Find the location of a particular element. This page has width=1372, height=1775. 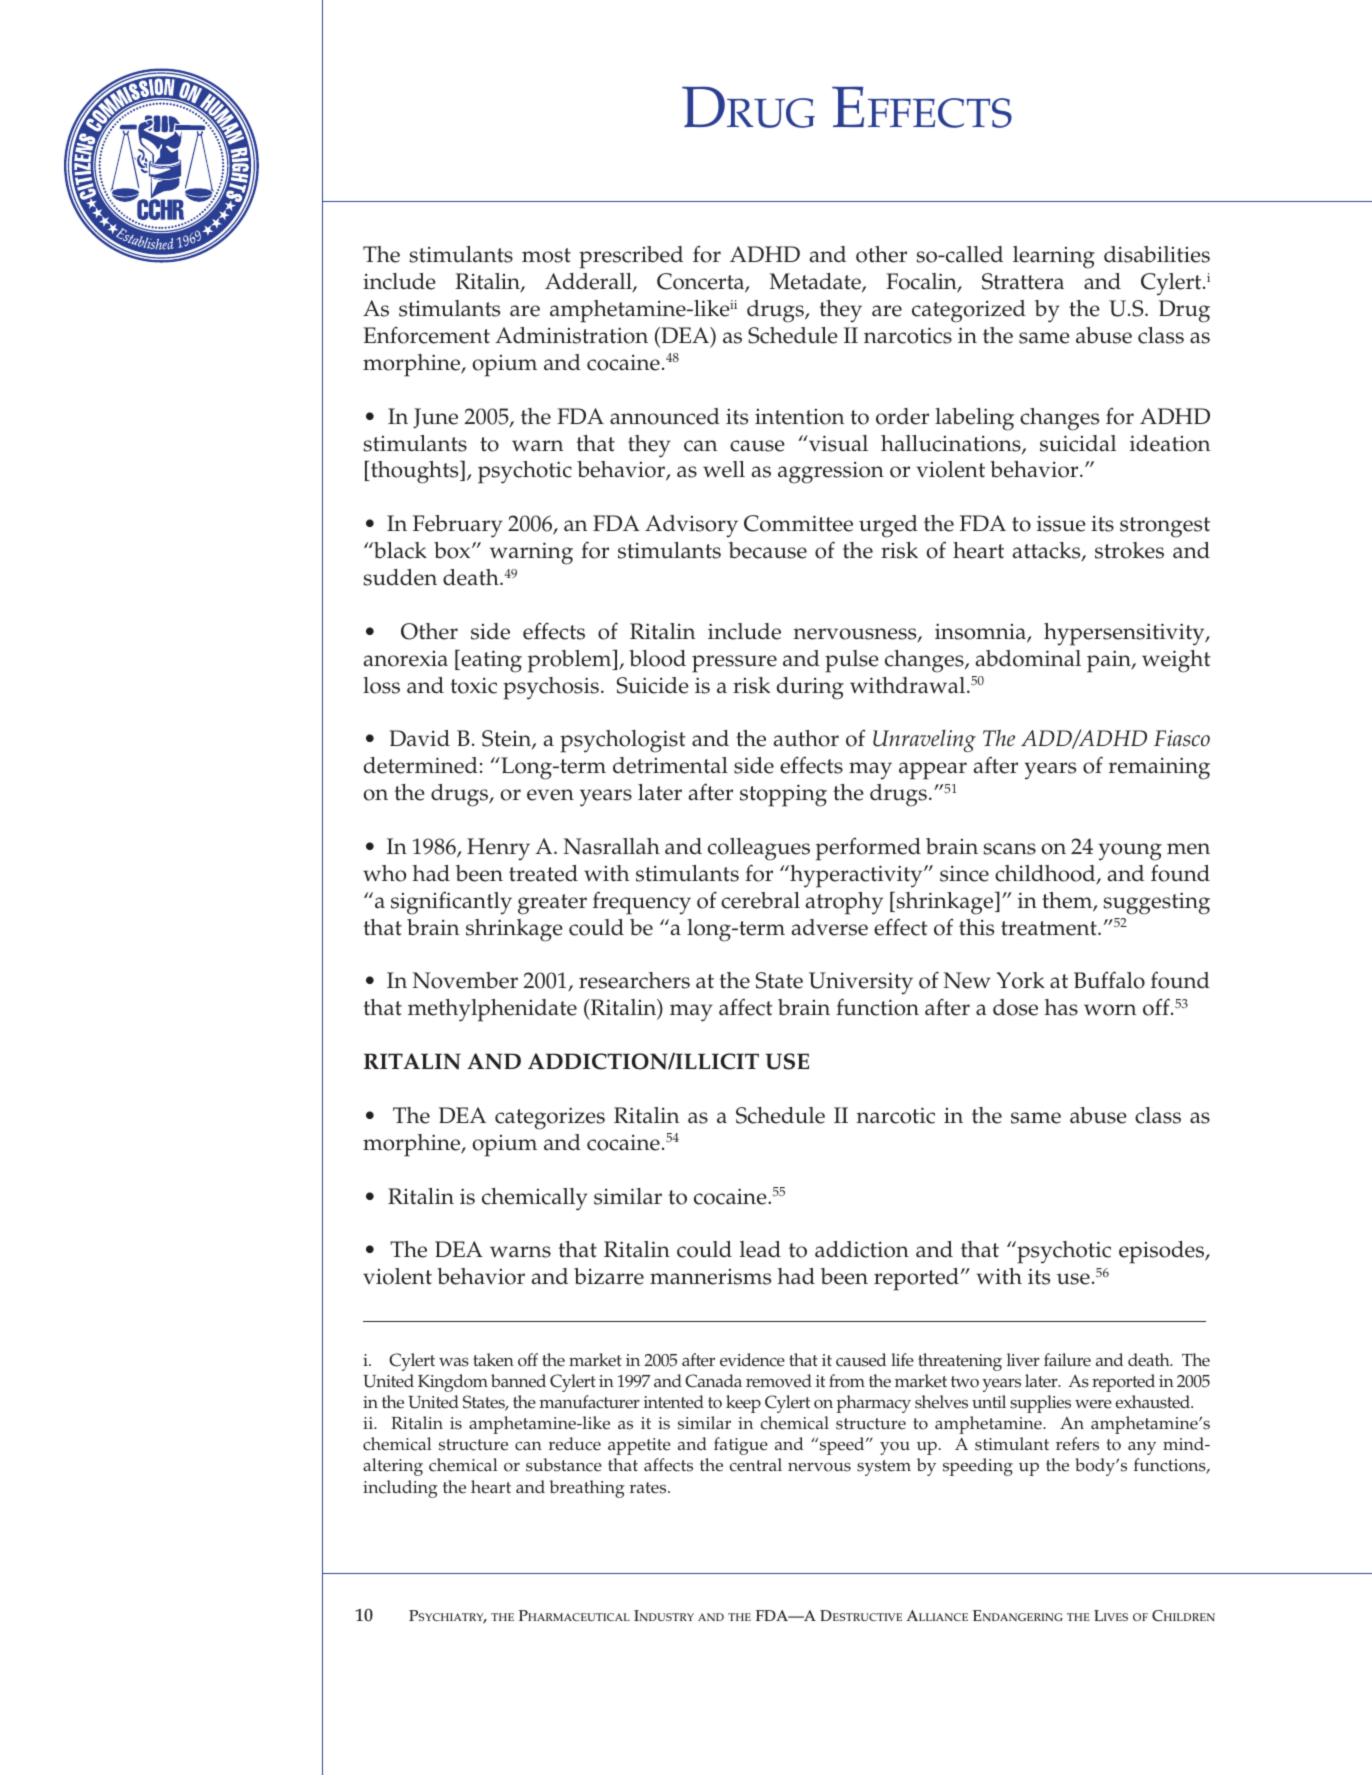

refers is located at coordinates (1077, 1444).
